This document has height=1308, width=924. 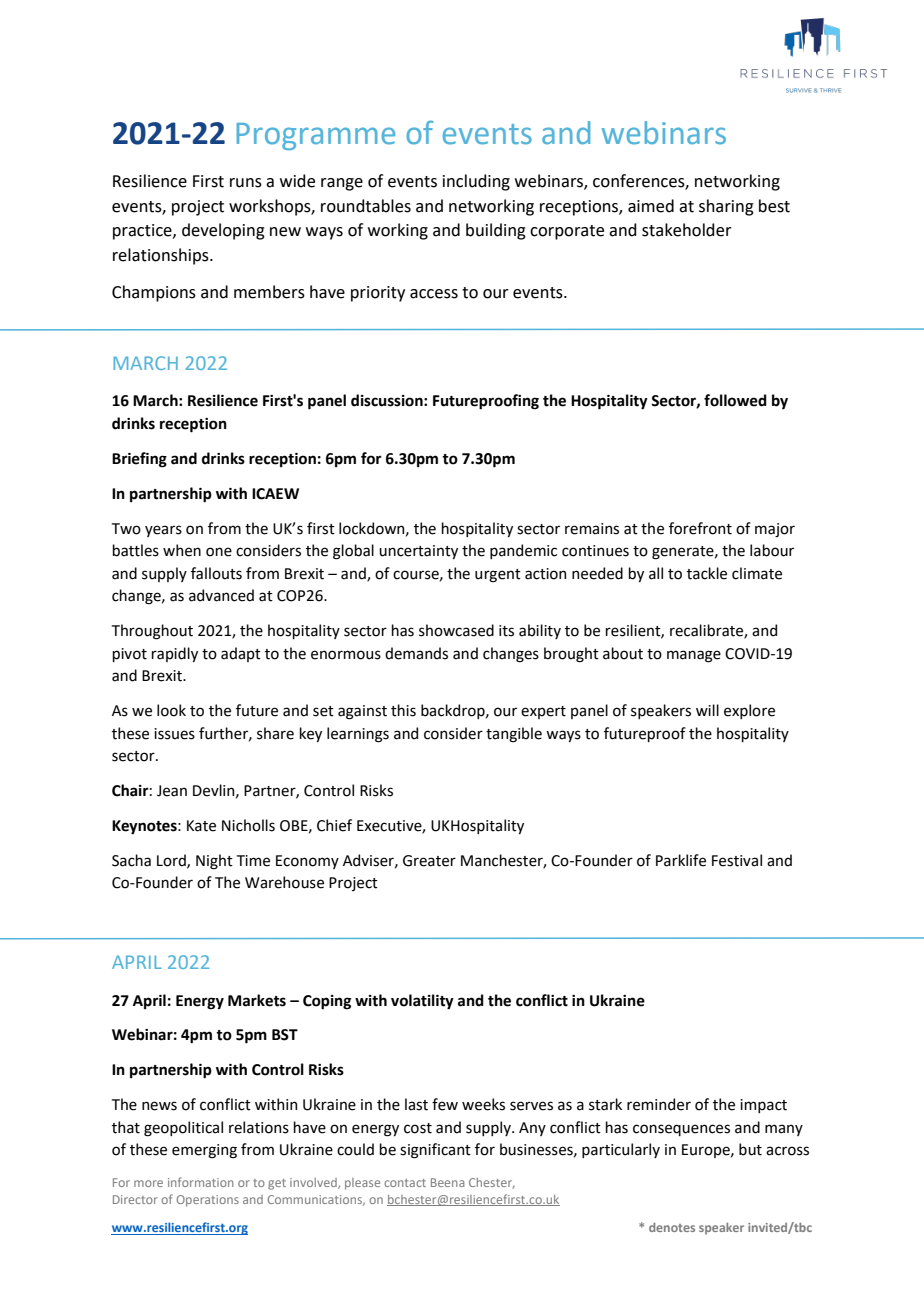 What do you see at coordinates (672, 1227) in the document?
I see `denotes` at bounding box center [672, 1227].
